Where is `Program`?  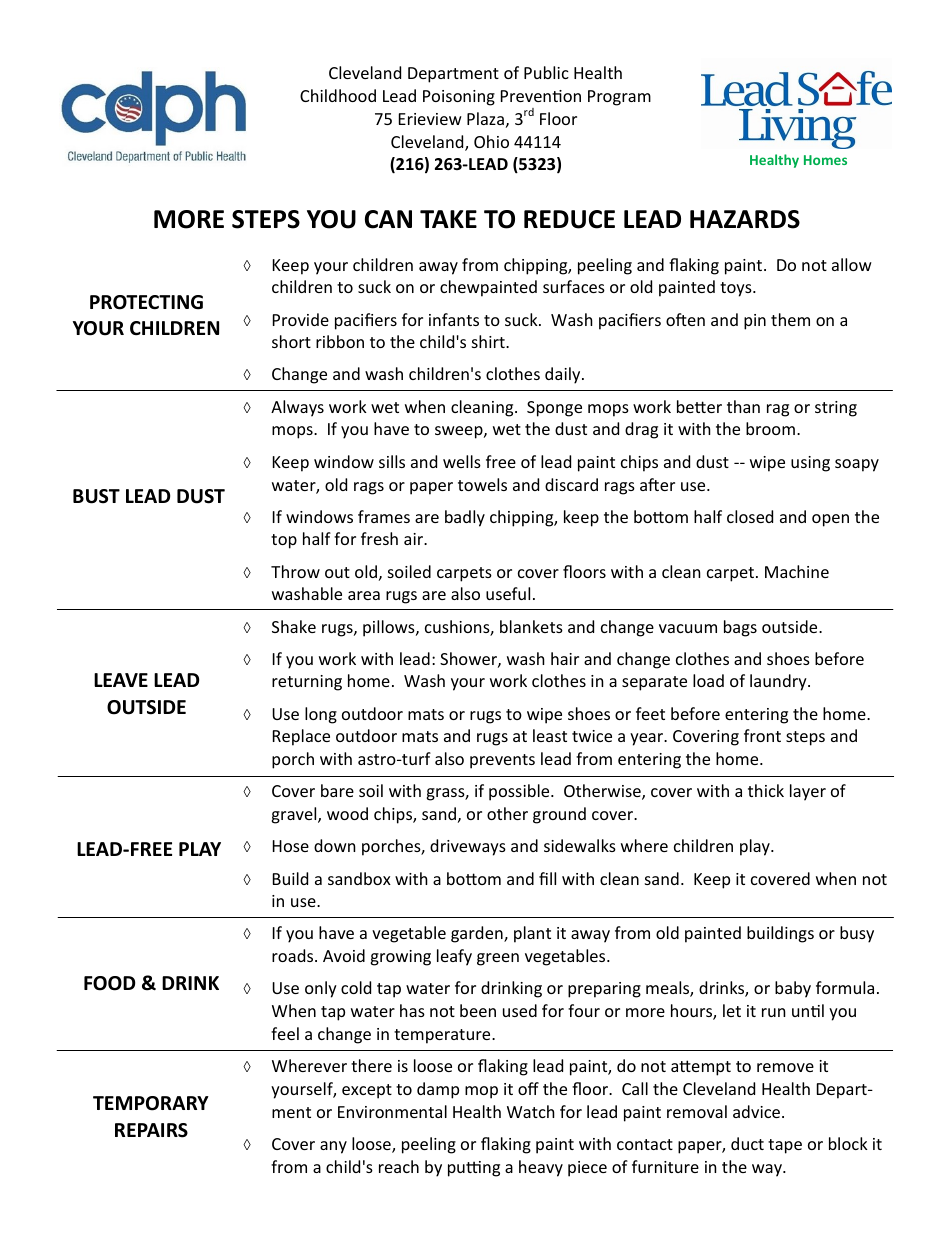 Program is located at coordinates (619, 98).
